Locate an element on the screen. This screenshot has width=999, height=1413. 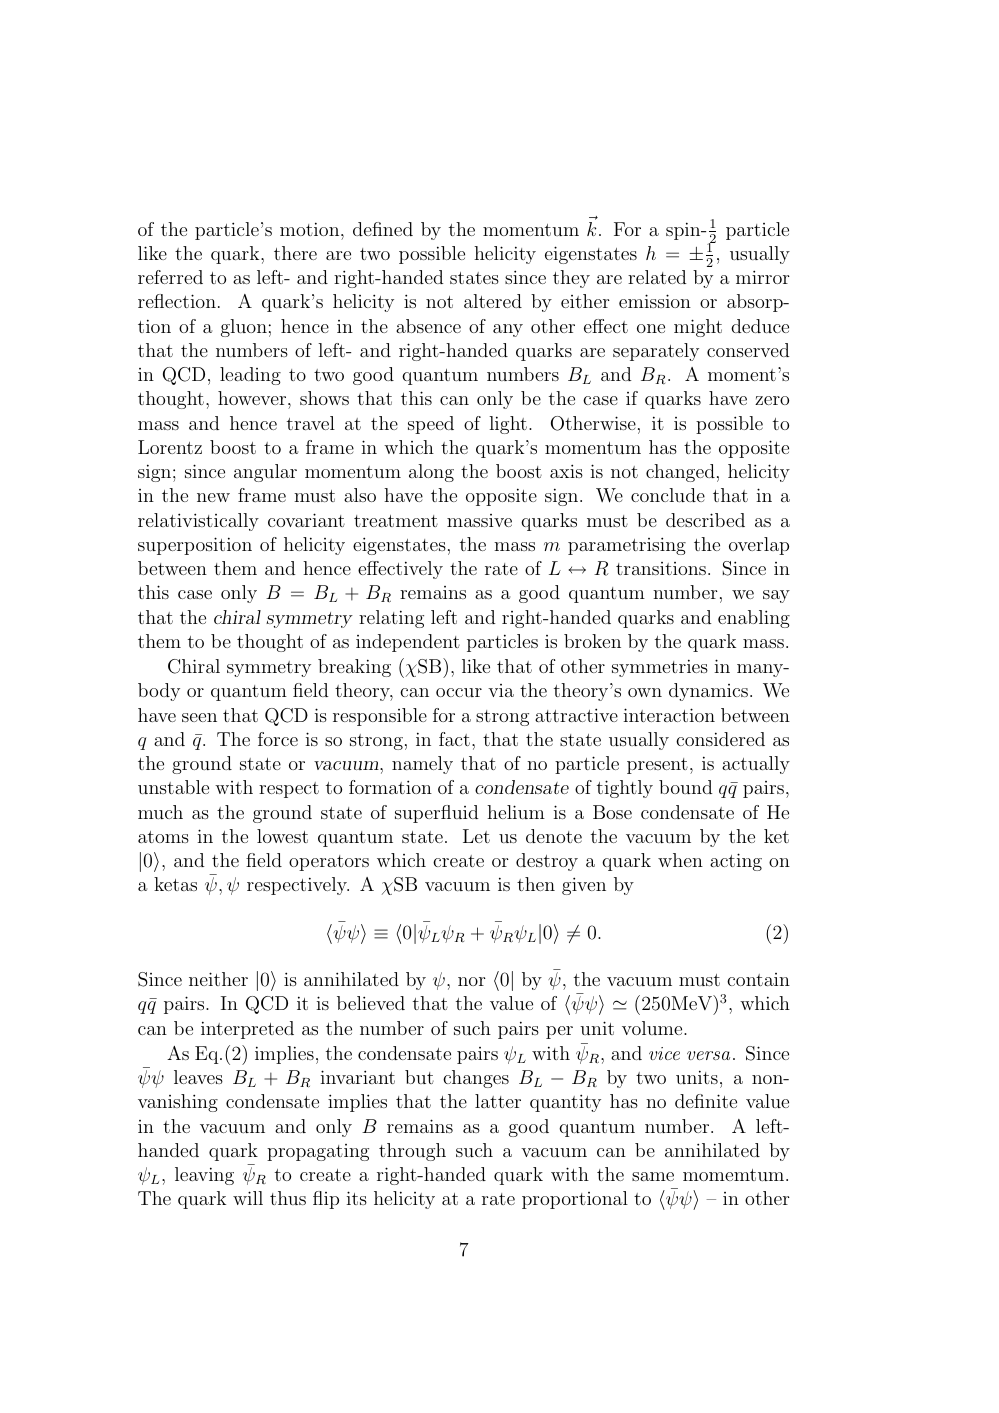
relativistically is located at coordinates (198, 522).
